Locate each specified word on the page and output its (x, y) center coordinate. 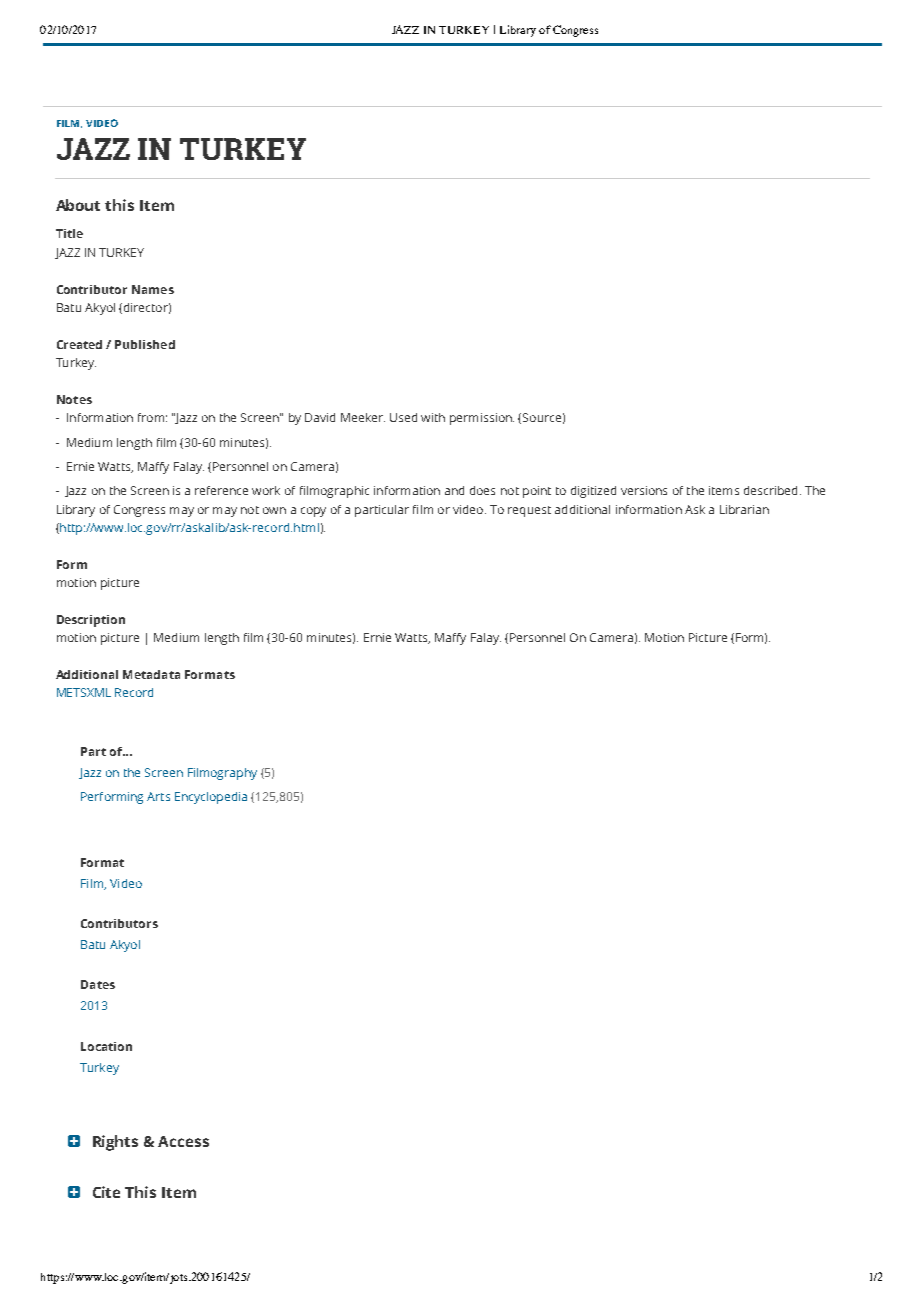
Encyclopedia (211, 798)
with (433, 417)
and (454, 490)
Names (153, 289)
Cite (106, 1192)
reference (221, 490)
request (529, 511)
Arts (158, 796)
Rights (115, 1143)
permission (482, 419)
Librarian (744, 509)
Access (183, 1141)
